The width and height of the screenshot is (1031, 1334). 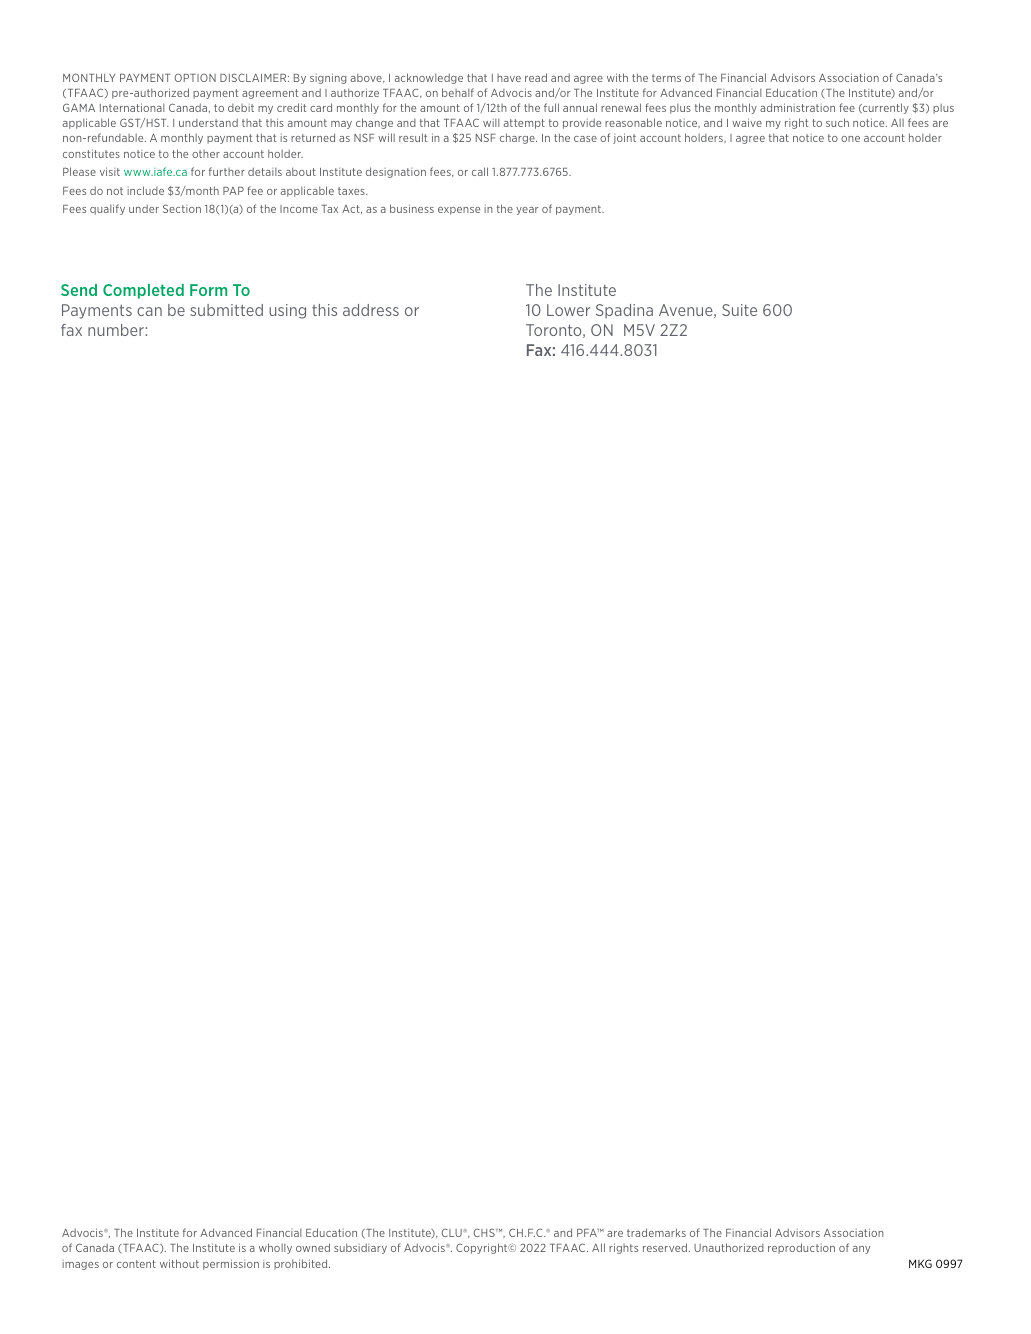 What do you see at coordinates (801, 1248) in the screenshot?
I see `reproduction` at bounding box center [801, 1248].
